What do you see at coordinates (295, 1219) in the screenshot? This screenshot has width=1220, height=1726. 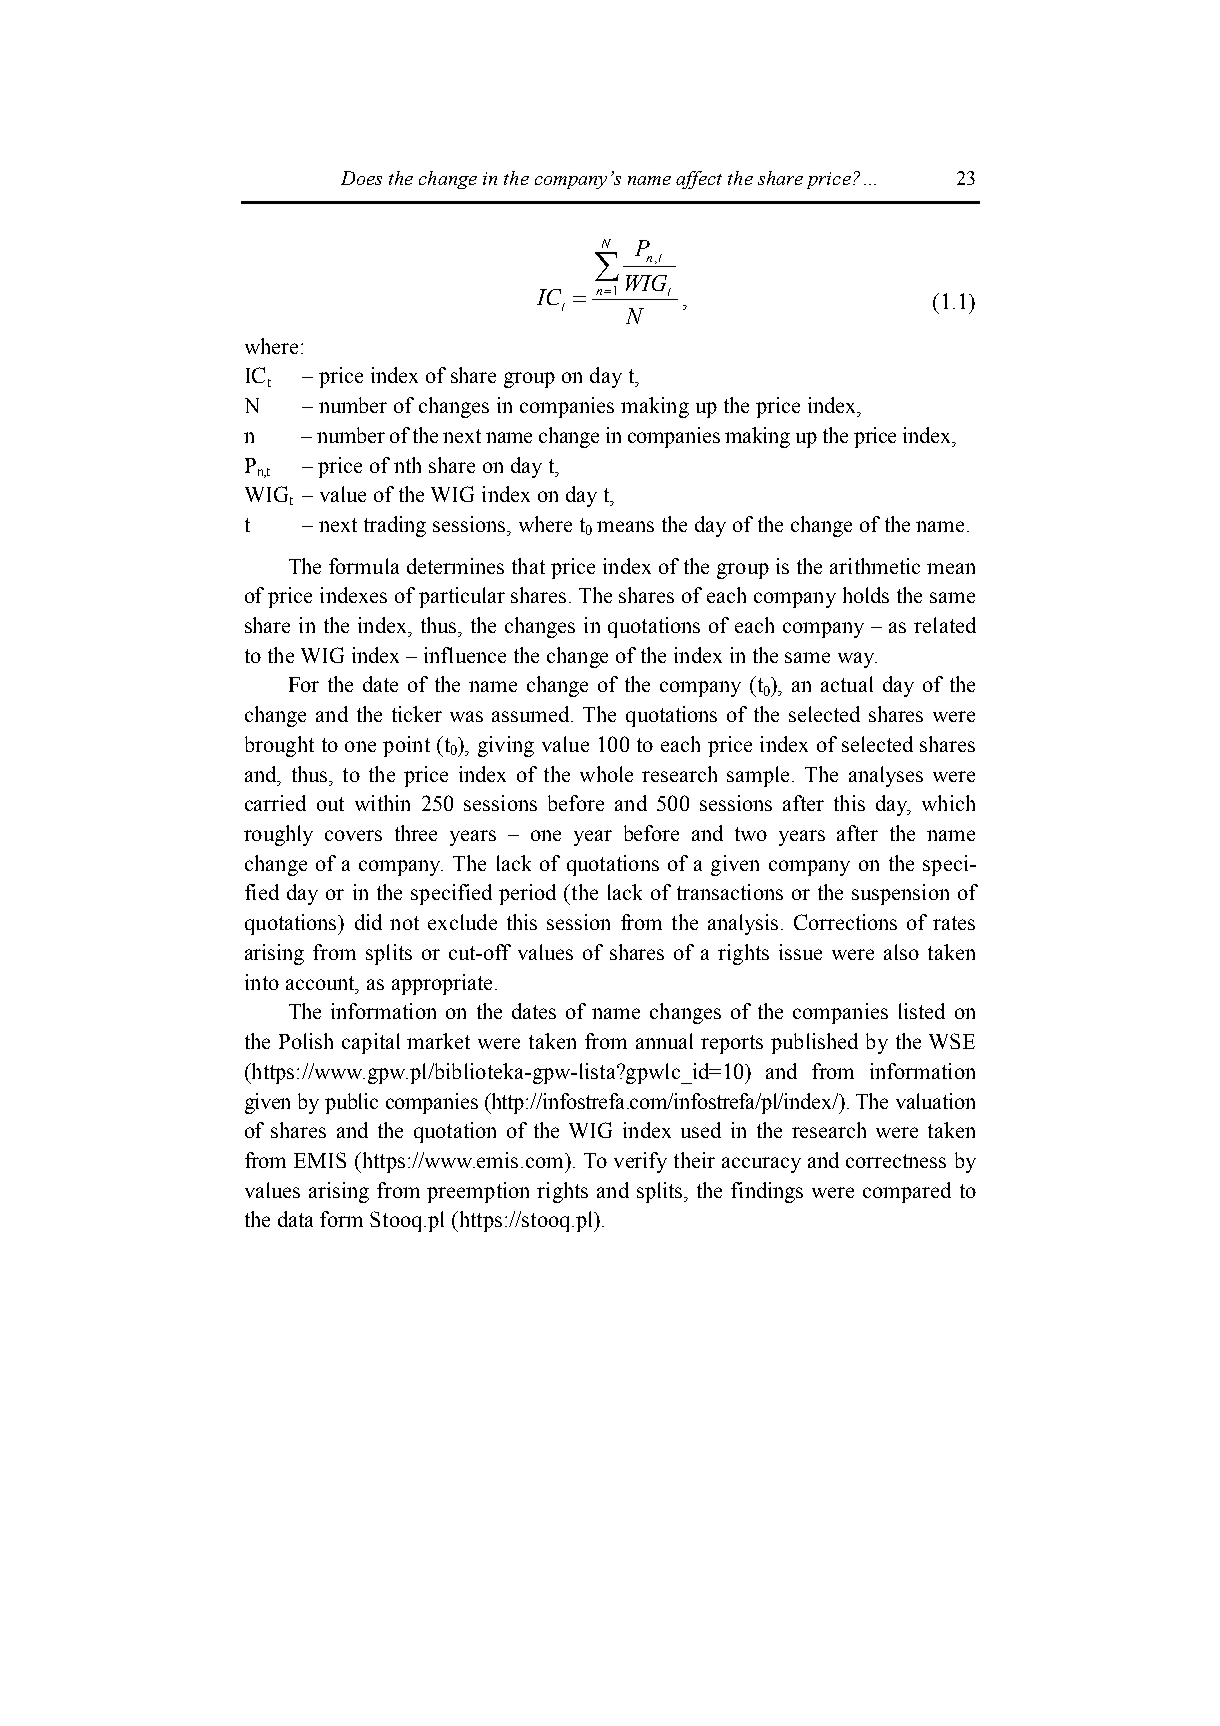 I see `data` at bounding box center [295, 1219].
